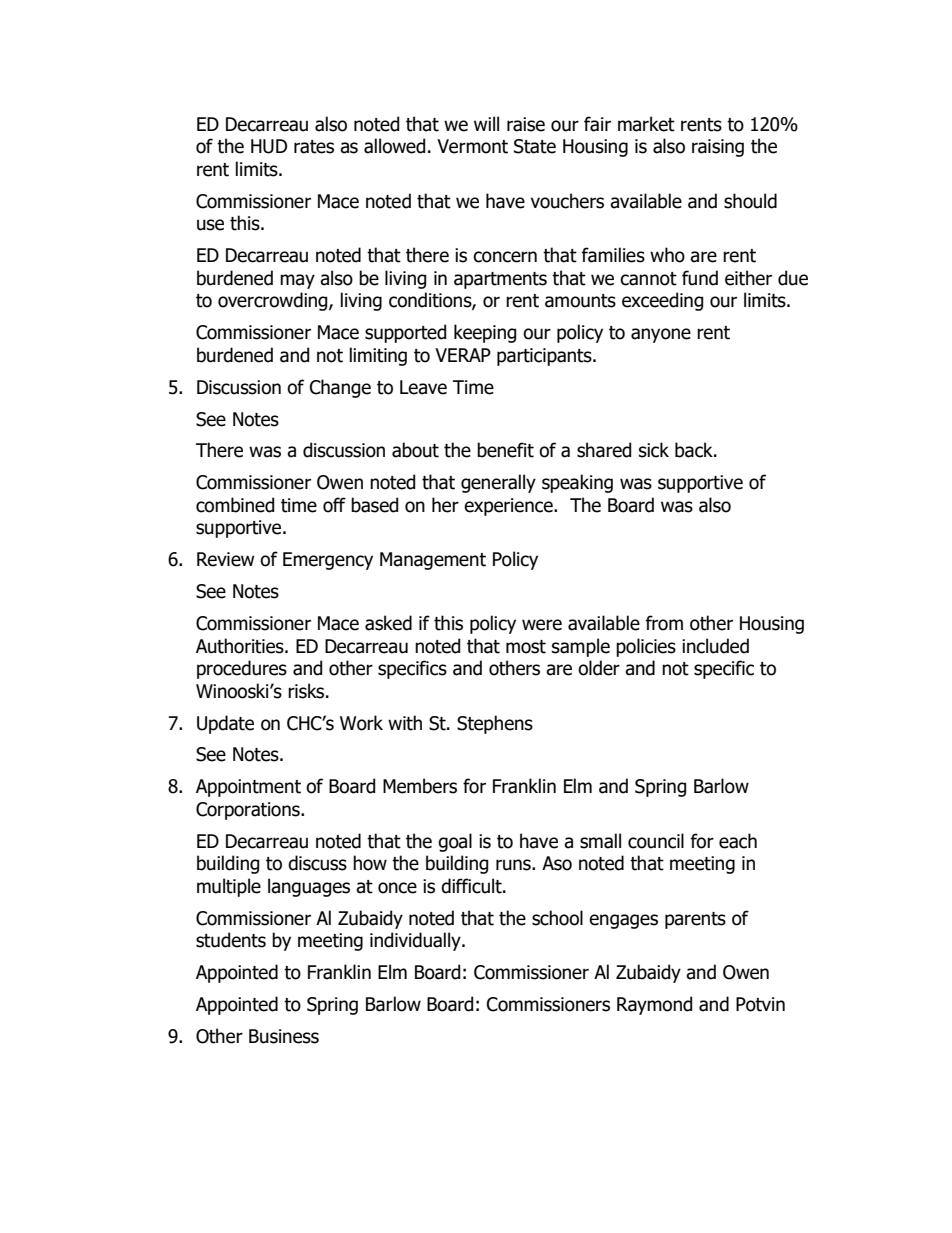 Image resolution: width=952 pixels, height=1233 pixels. Describe the element at coordinates (485, 333) in the image. I see `keeping` at that location.
